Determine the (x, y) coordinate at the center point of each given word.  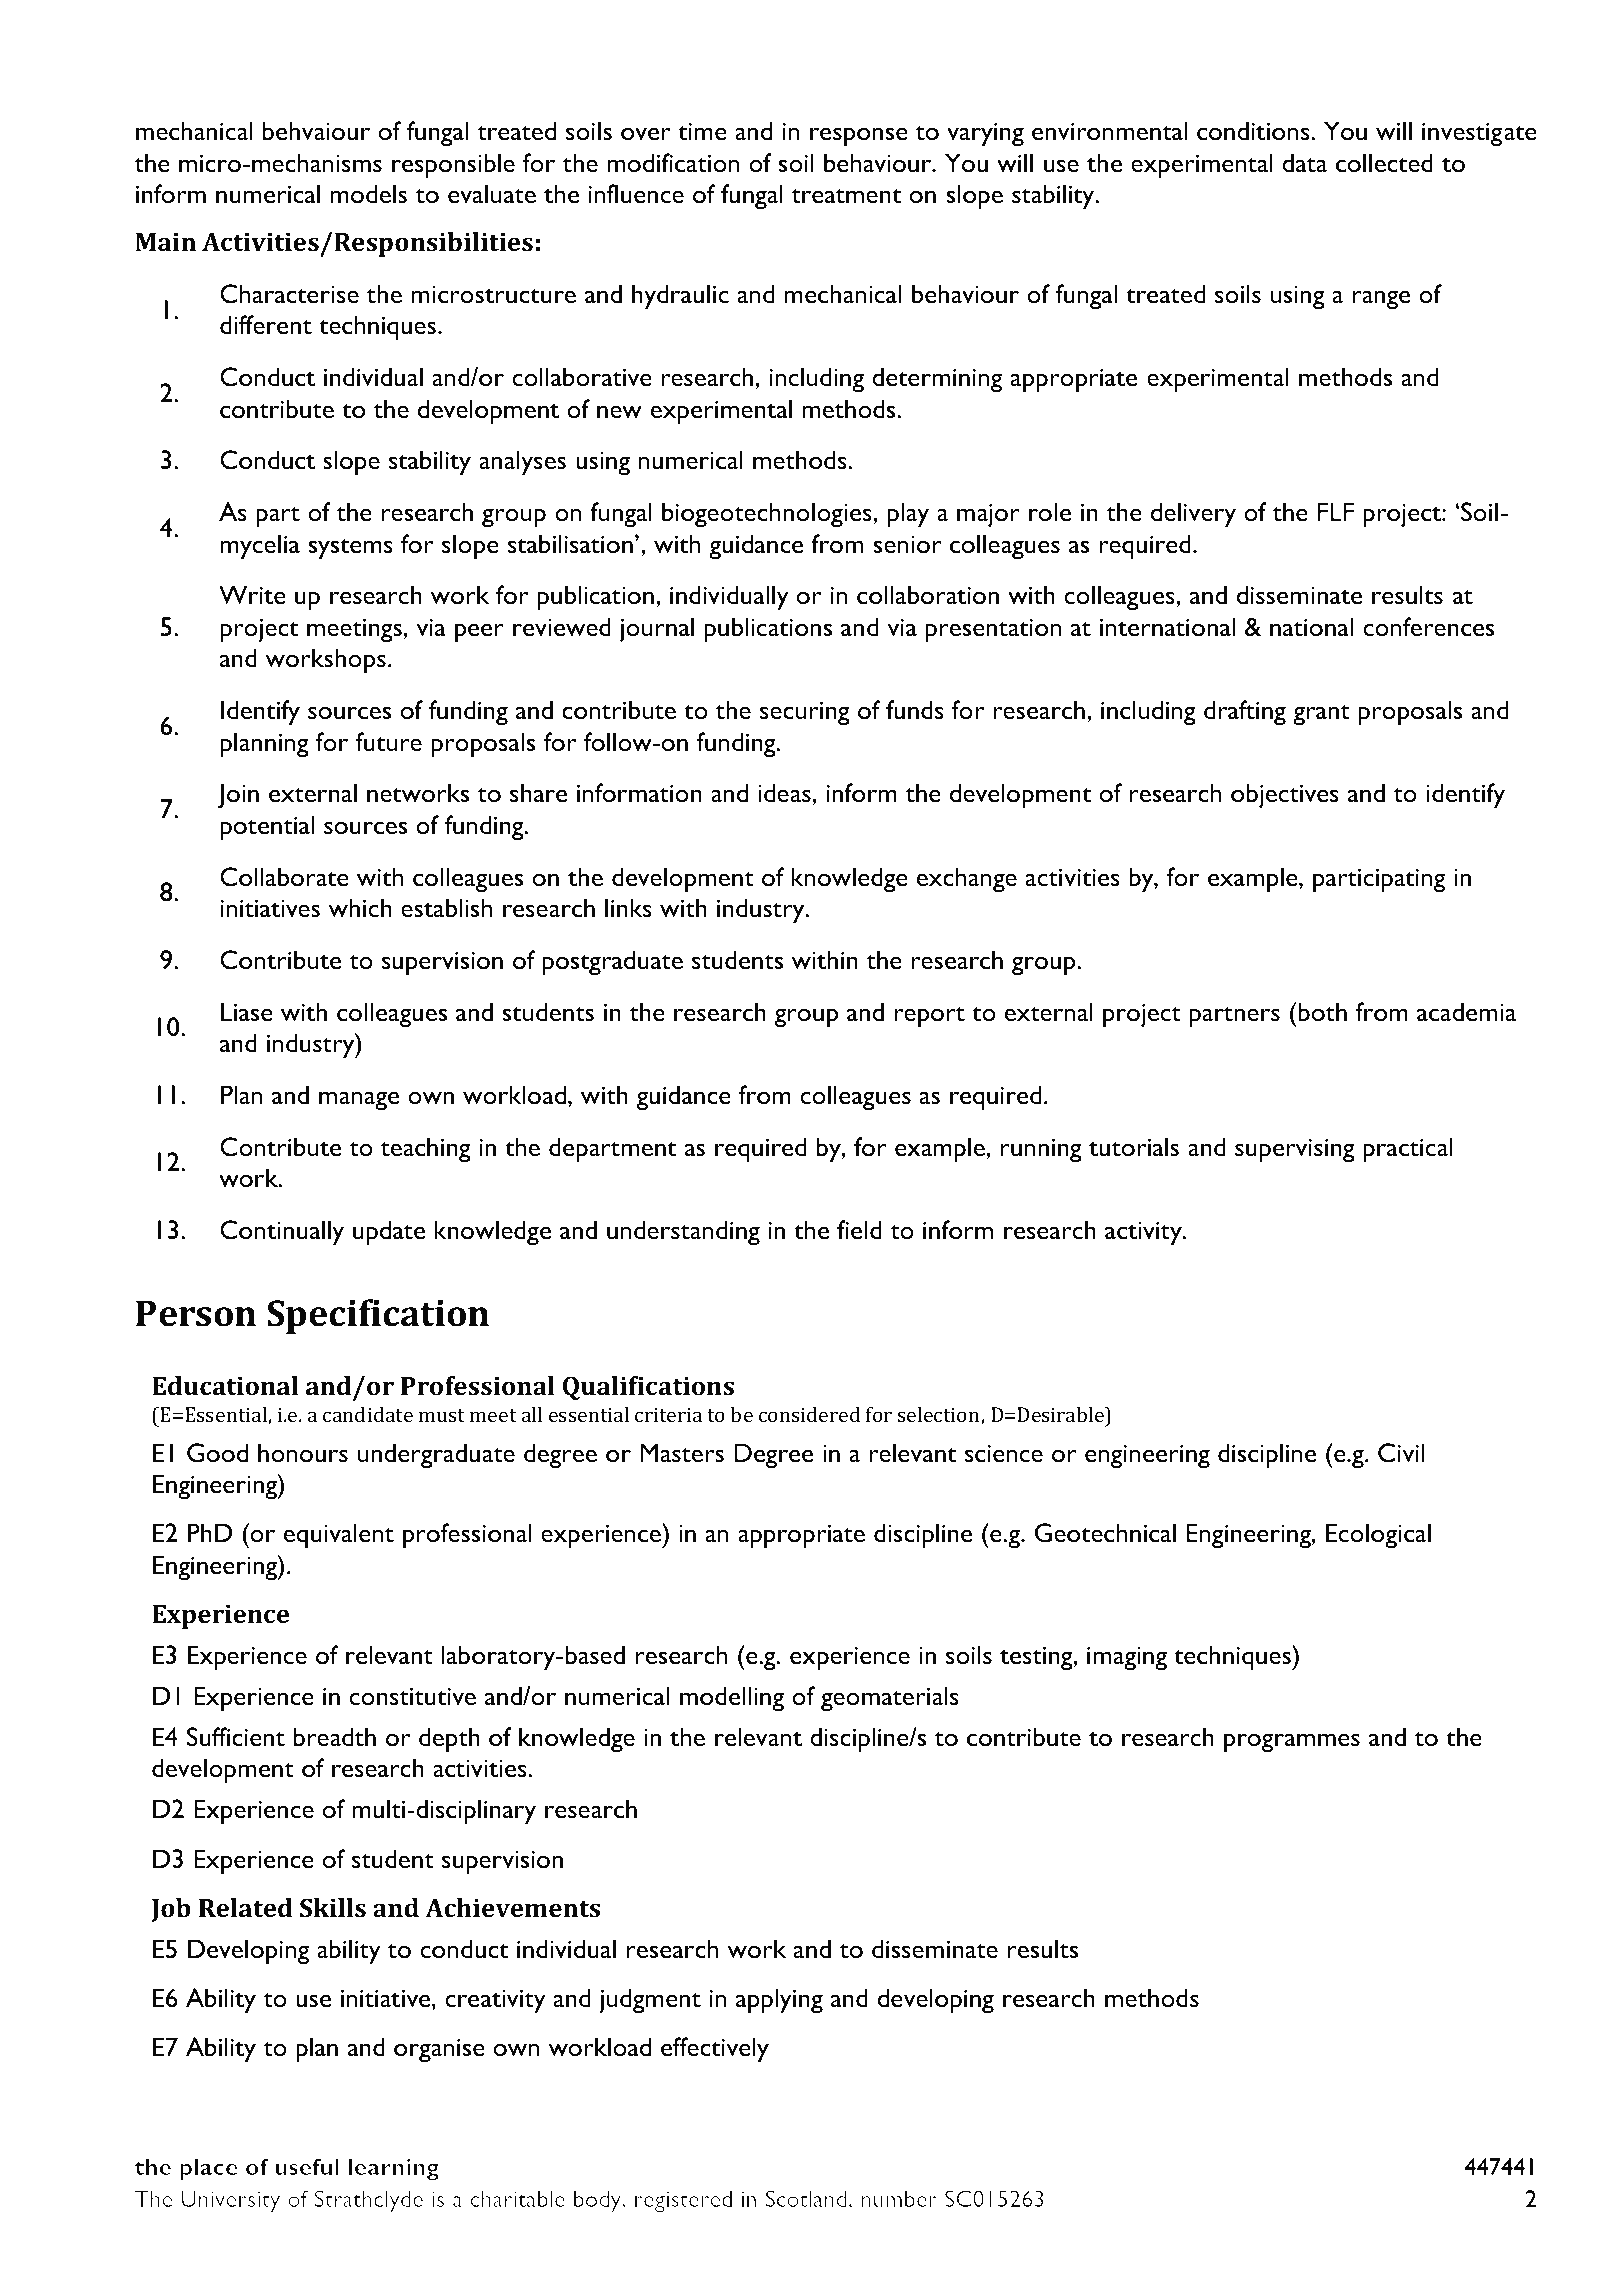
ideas (784, 792)
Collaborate (284, 877)
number (899, 2198)
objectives (1285, 795)
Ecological (1378, 1535)
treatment (846, 195)
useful (307, 2166)
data (1304, 162)
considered (810, 1414)
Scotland (806, 2198)
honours (303, 1453)
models (369, 194)
